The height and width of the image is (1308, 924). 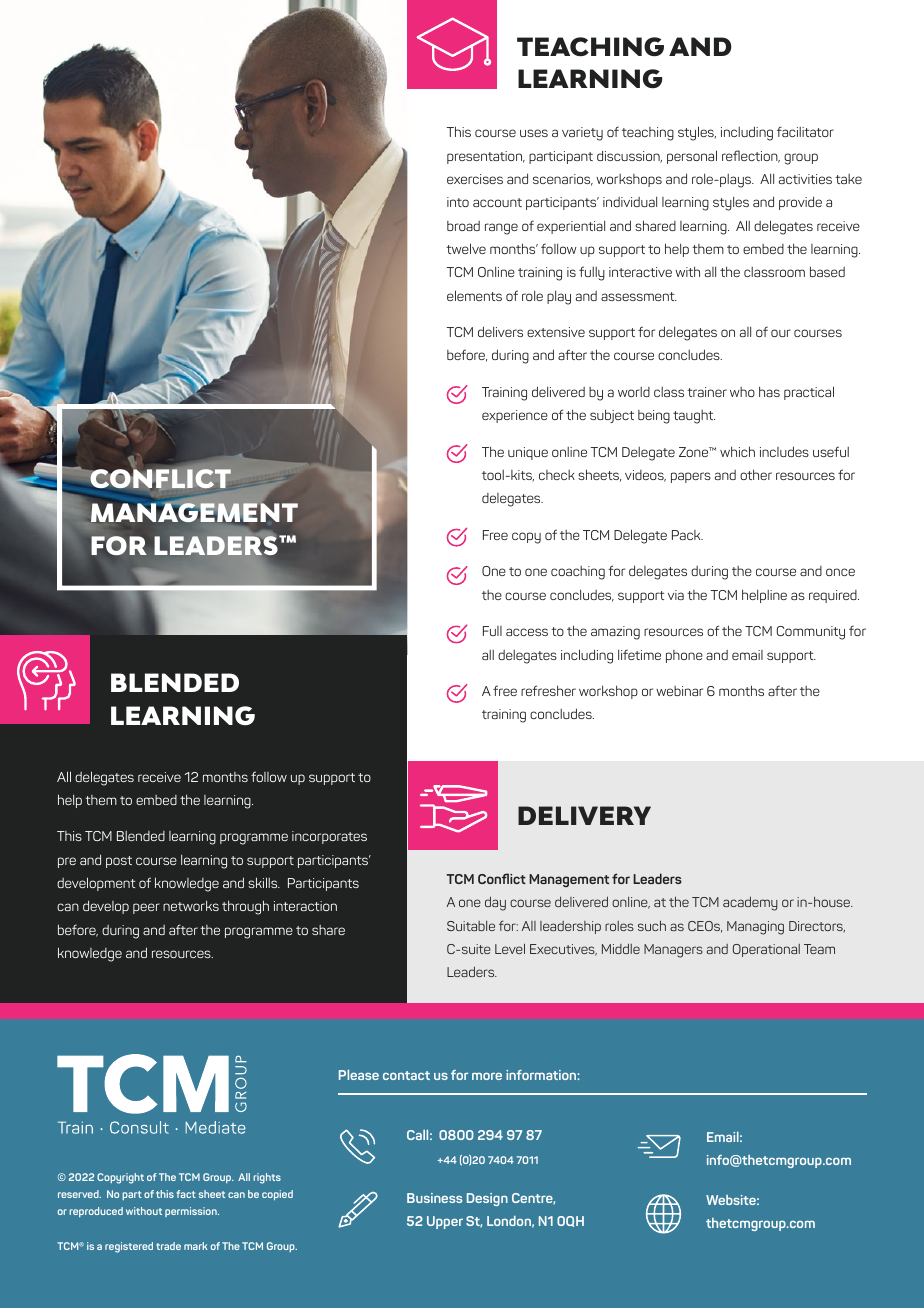 I want to click on exercises, so click(x=475, y=179).
